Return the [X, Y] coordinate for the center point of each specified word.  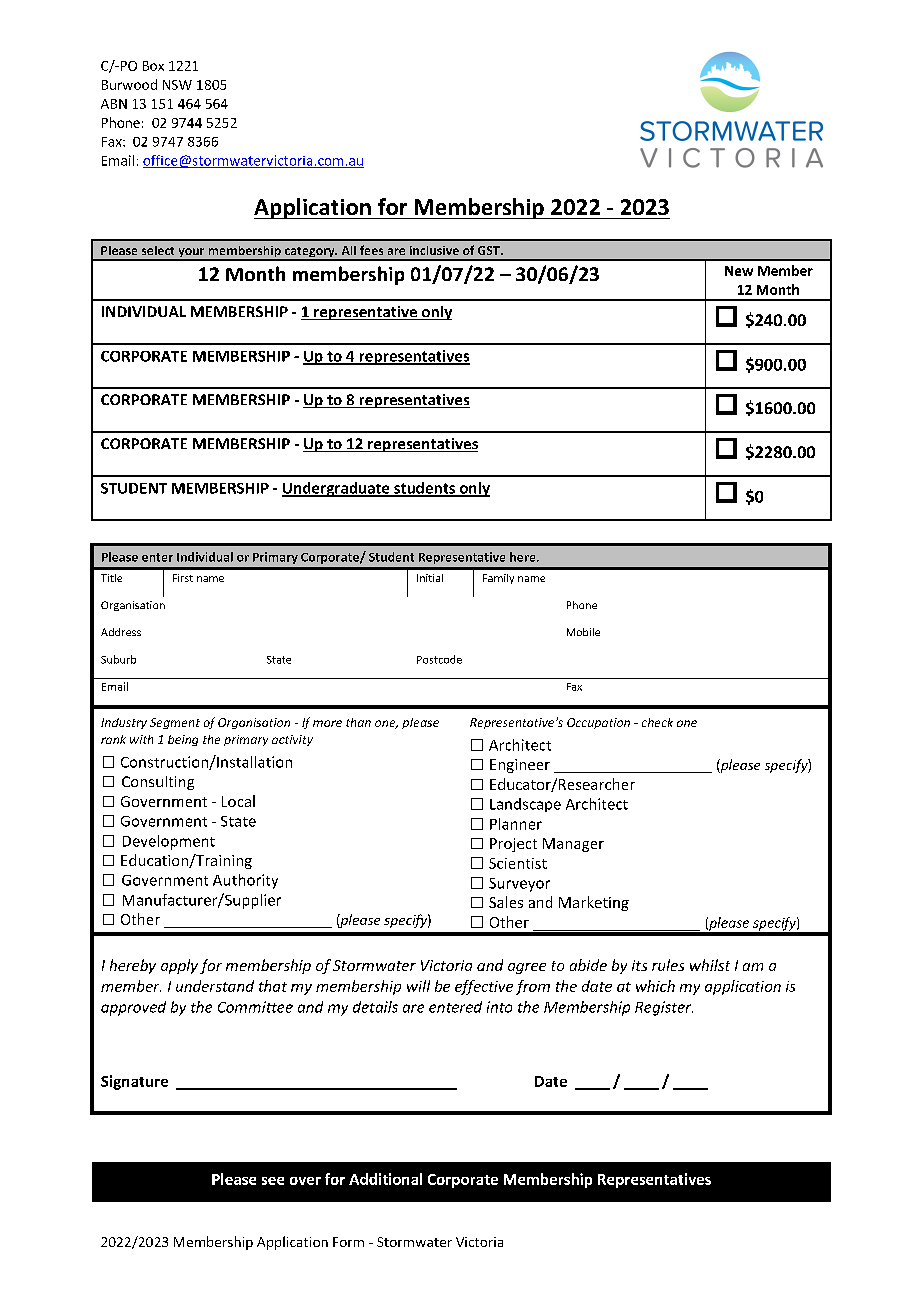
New [739, 271]
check [657, 722]
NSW [177, 85]
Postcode [439, 659]
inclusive [434, 250]
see [273, 1181]
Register [664, 1008]
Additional [385, 1179]
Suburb [118, 659]
